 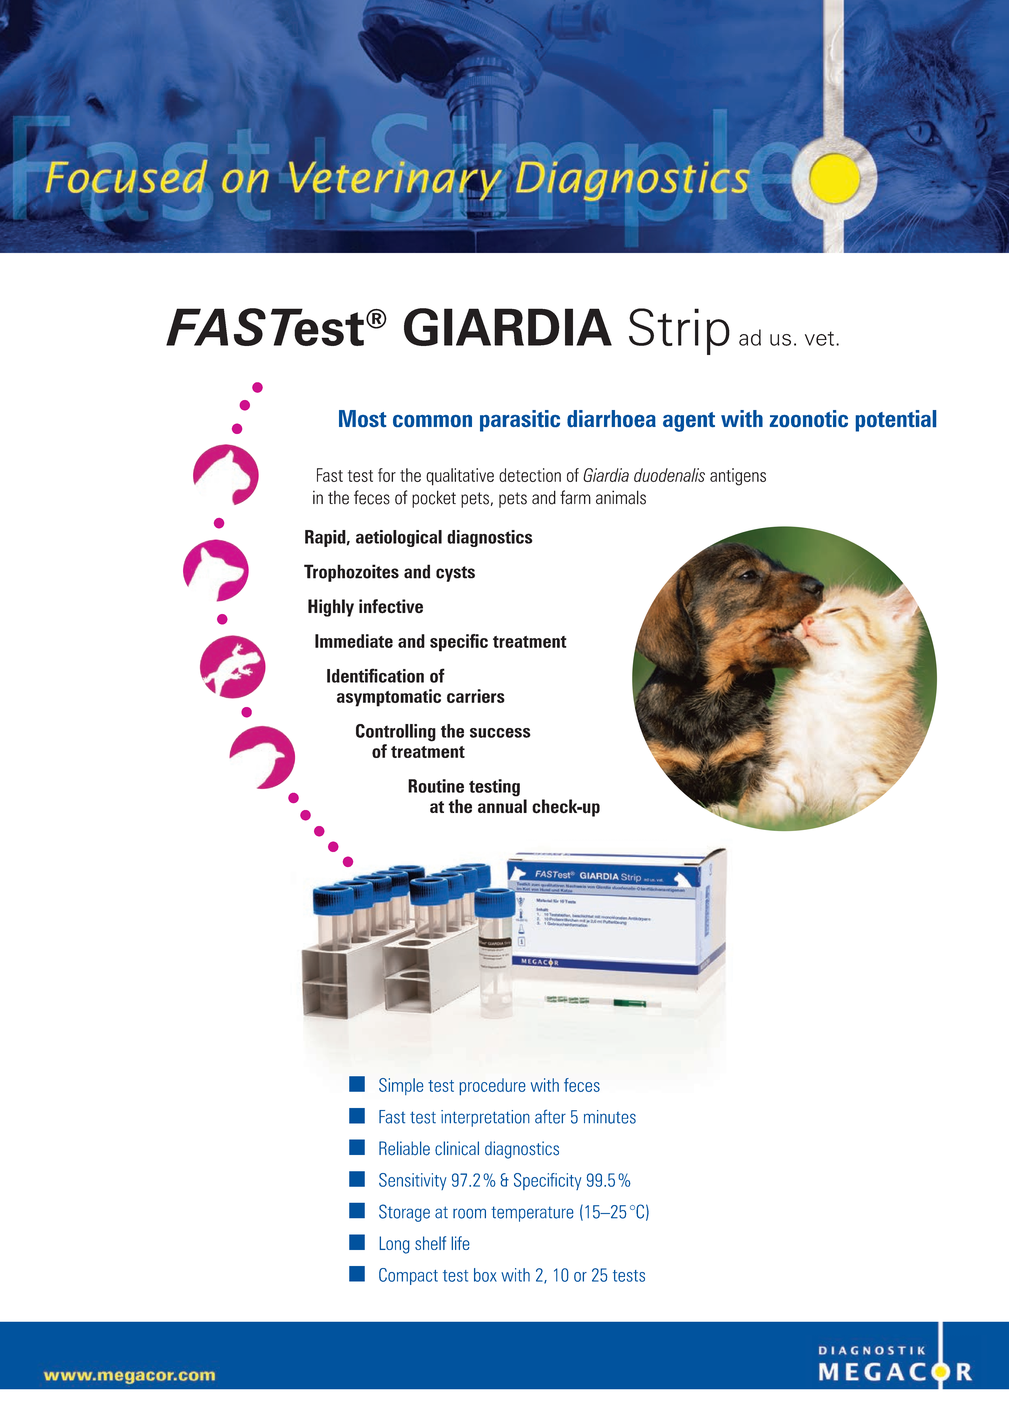 What do you see at coordinates (819, 338) in the document?
I see `vet` at bounding box center [819, 338].
